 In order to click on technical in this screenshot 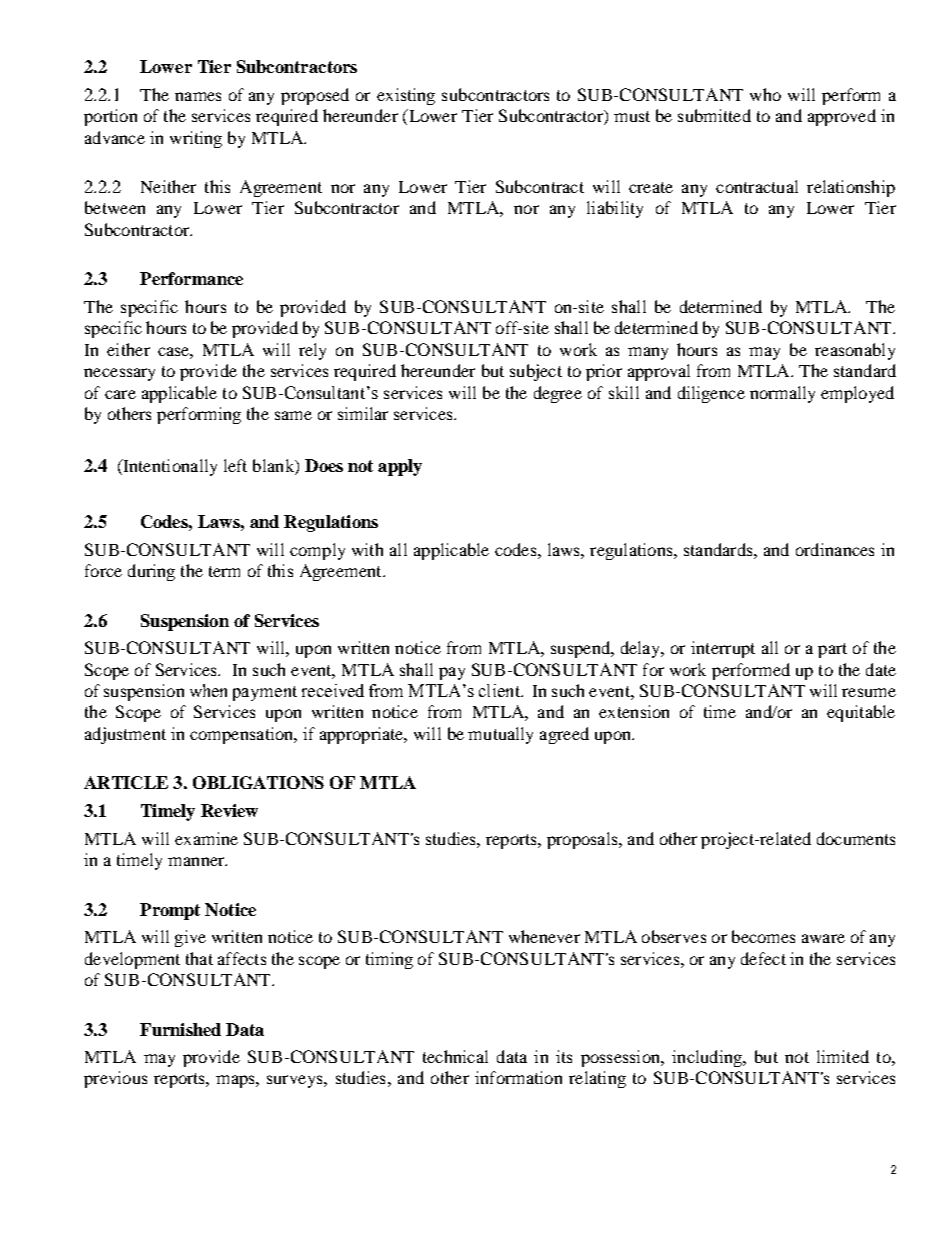, I will do `click(455, 1056)`.
